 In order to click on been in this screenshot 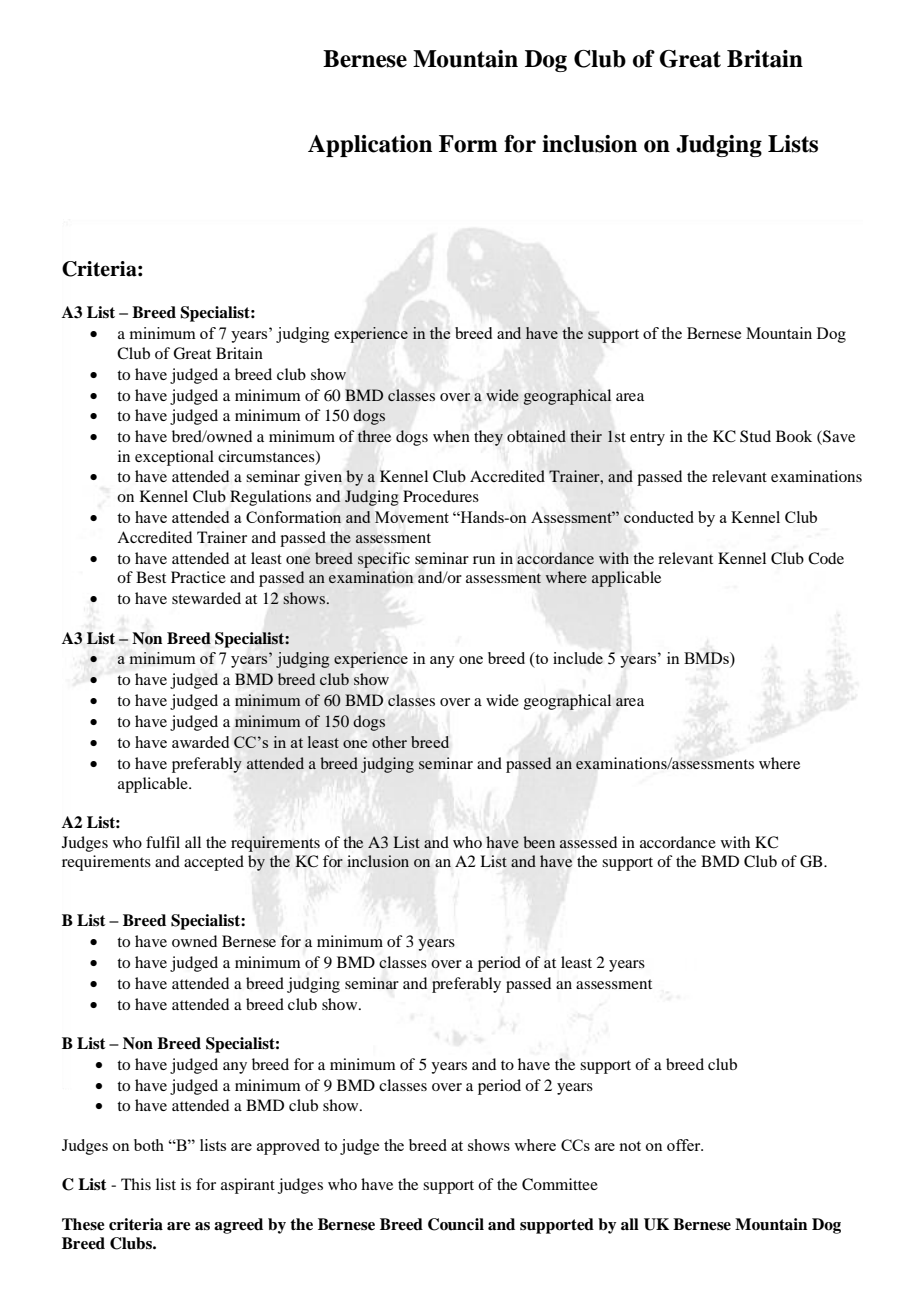, I will do `click(539, 842)`.
